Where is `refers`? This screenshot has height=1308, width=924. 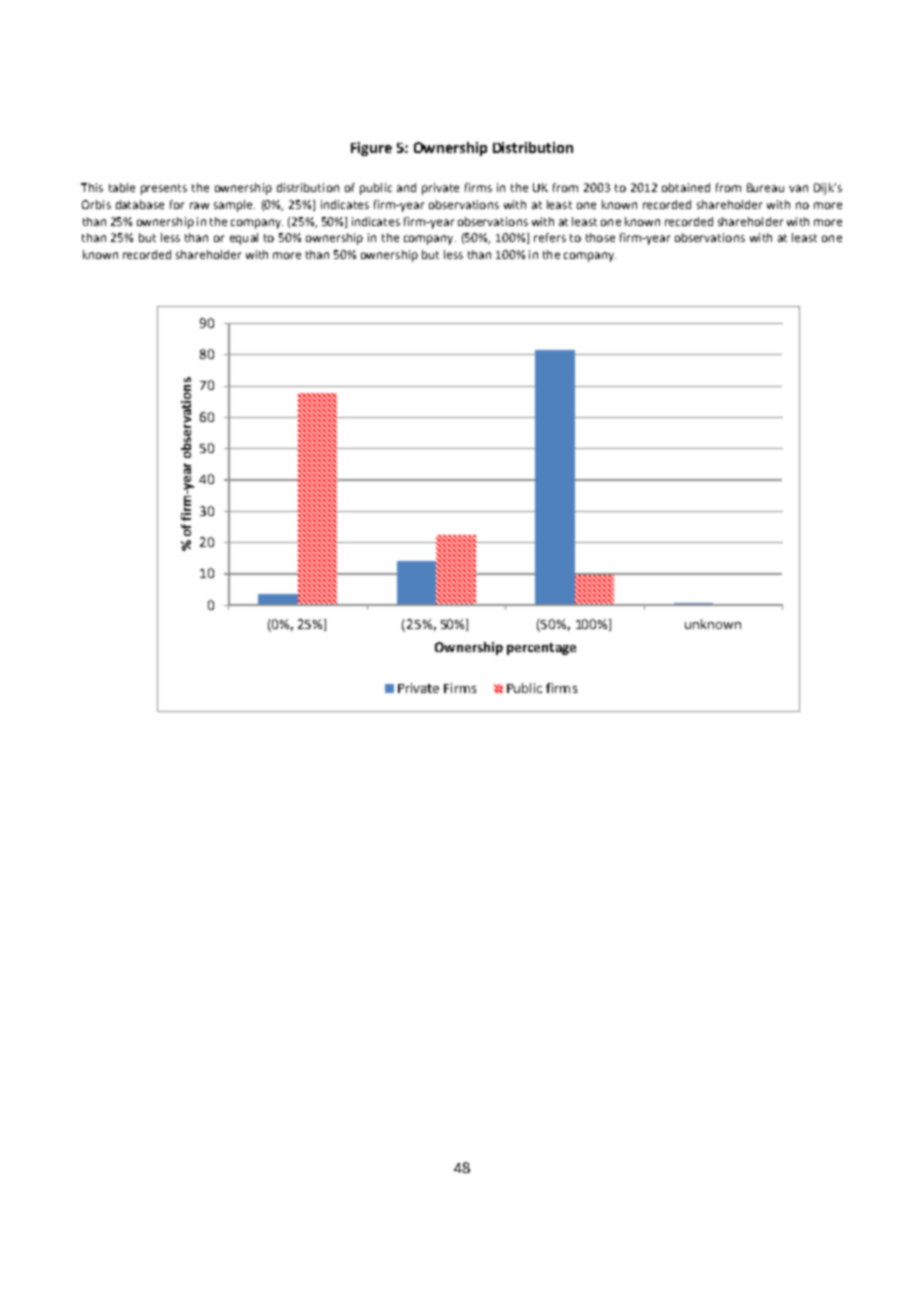 refers is located at coordinates (550, 237).
